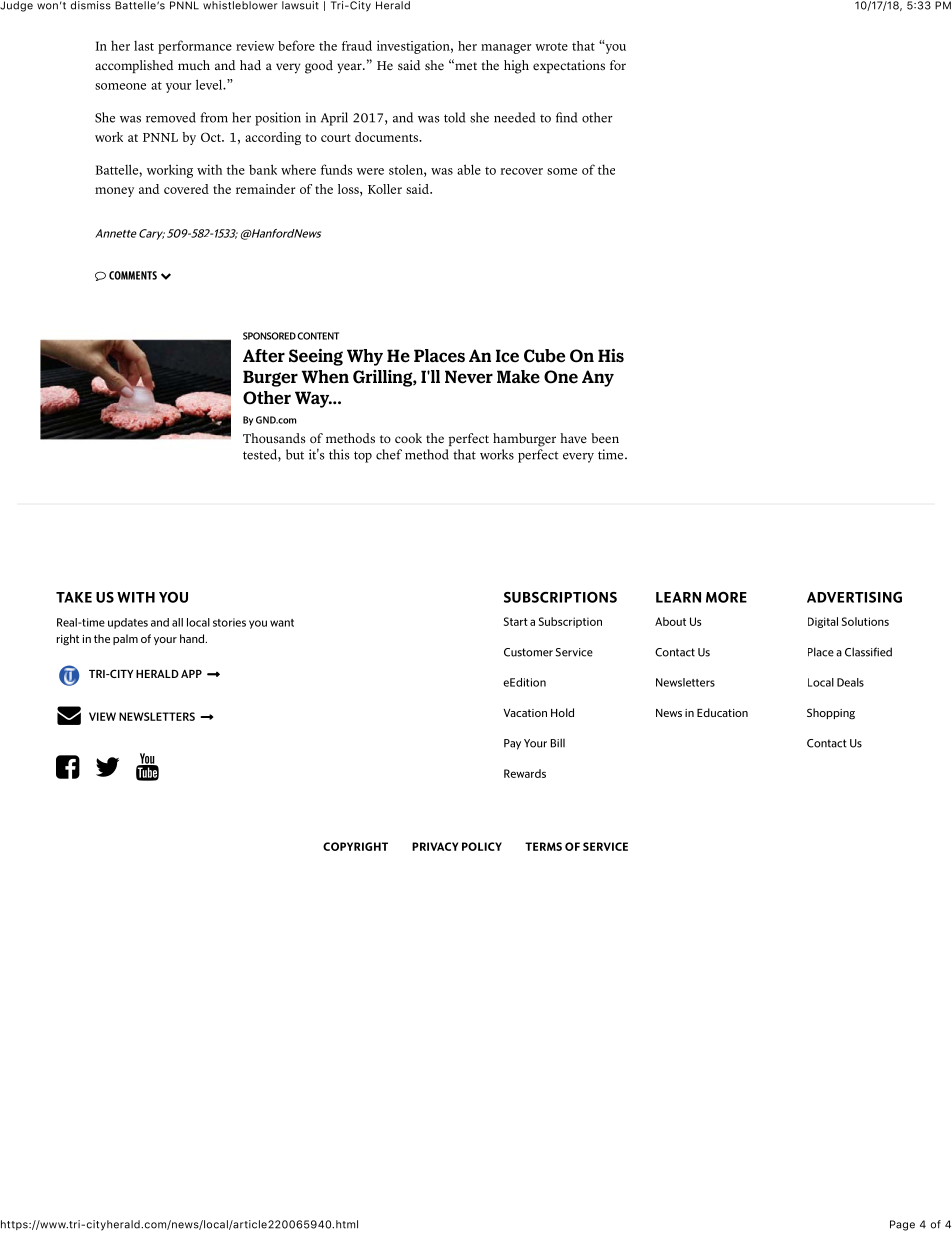 Image resolution: width=952 pixels, height=1233 pixels. Describe the element at coordinates (128, 623) in the page. I see `updates` at that location.
